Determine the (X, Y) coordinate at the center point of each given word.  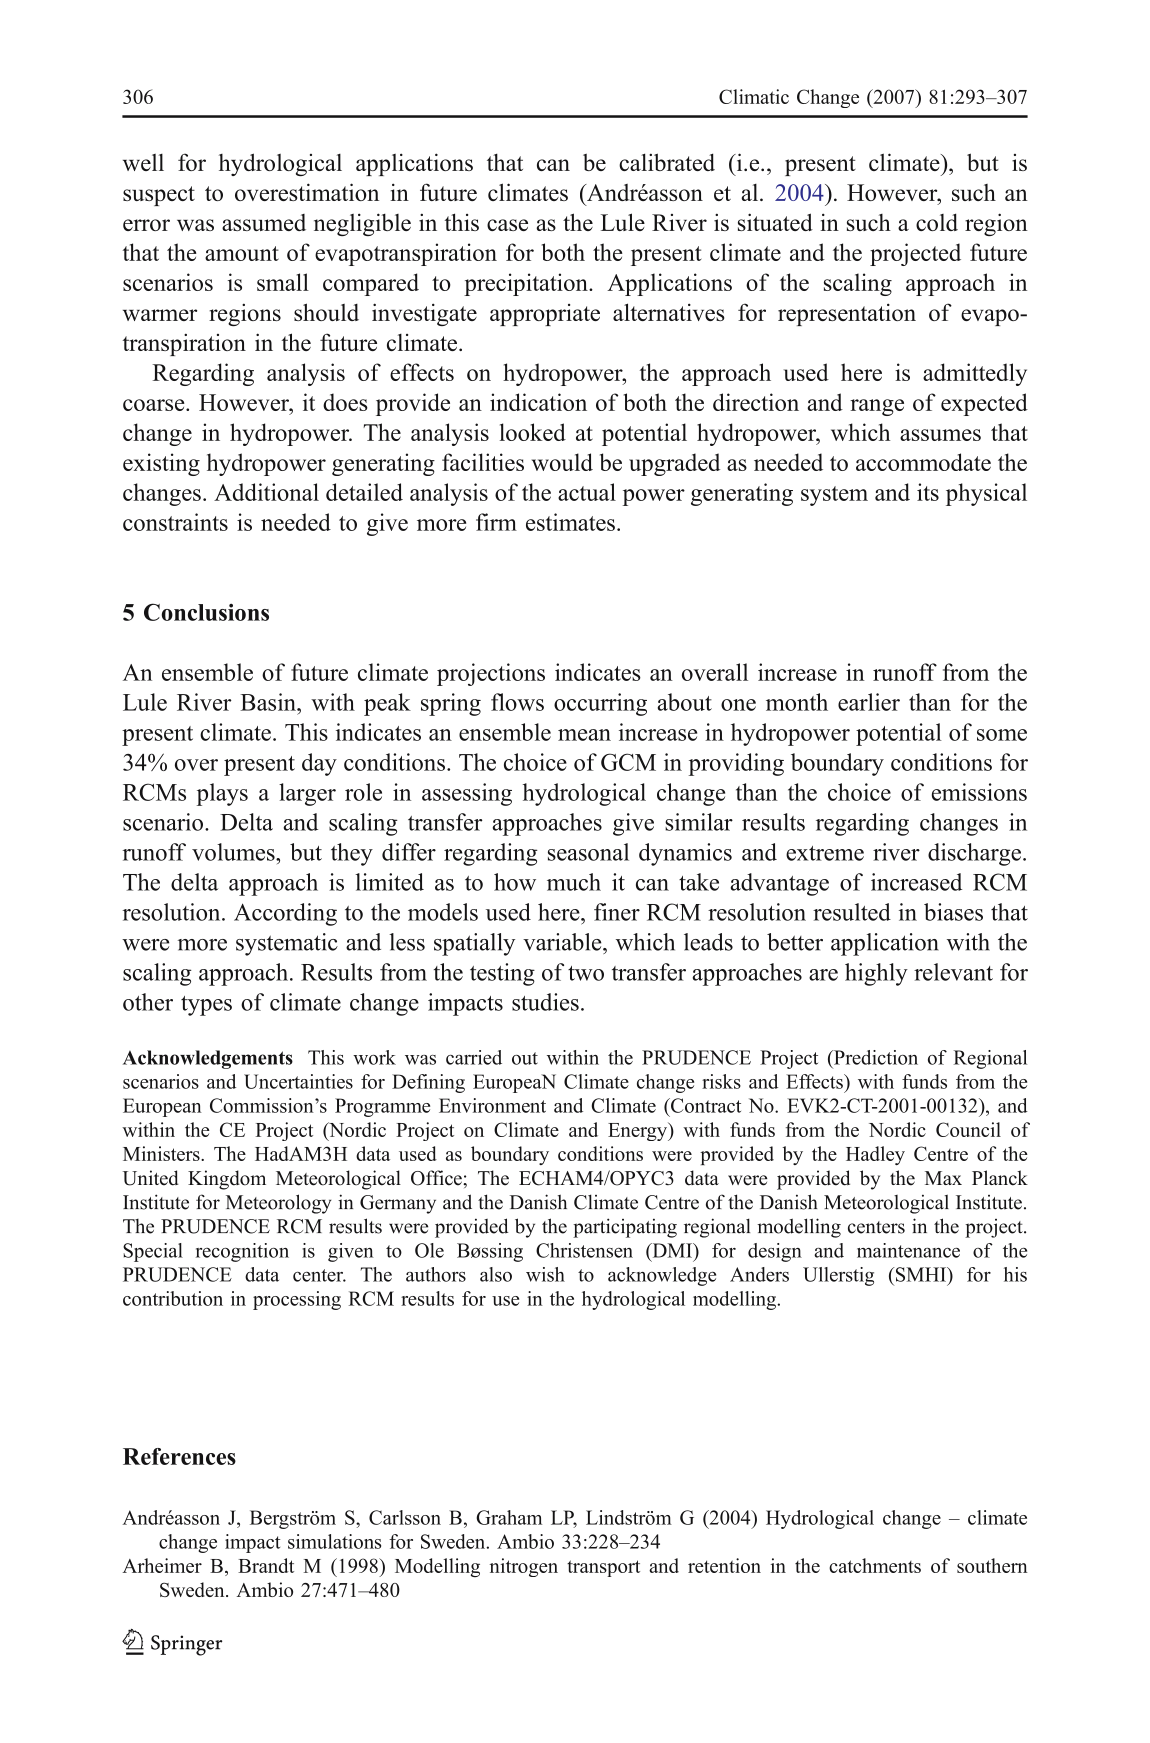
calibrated (667, 162)
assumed (264, 222)
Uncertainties (298, 1081)
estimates (570, 522)
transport (603, 1568)
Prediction (875, 1057)
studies (545, 1002)
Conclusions (206, 612)
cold (937, 222)
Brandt (266, 1565)
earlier (869, 702)
